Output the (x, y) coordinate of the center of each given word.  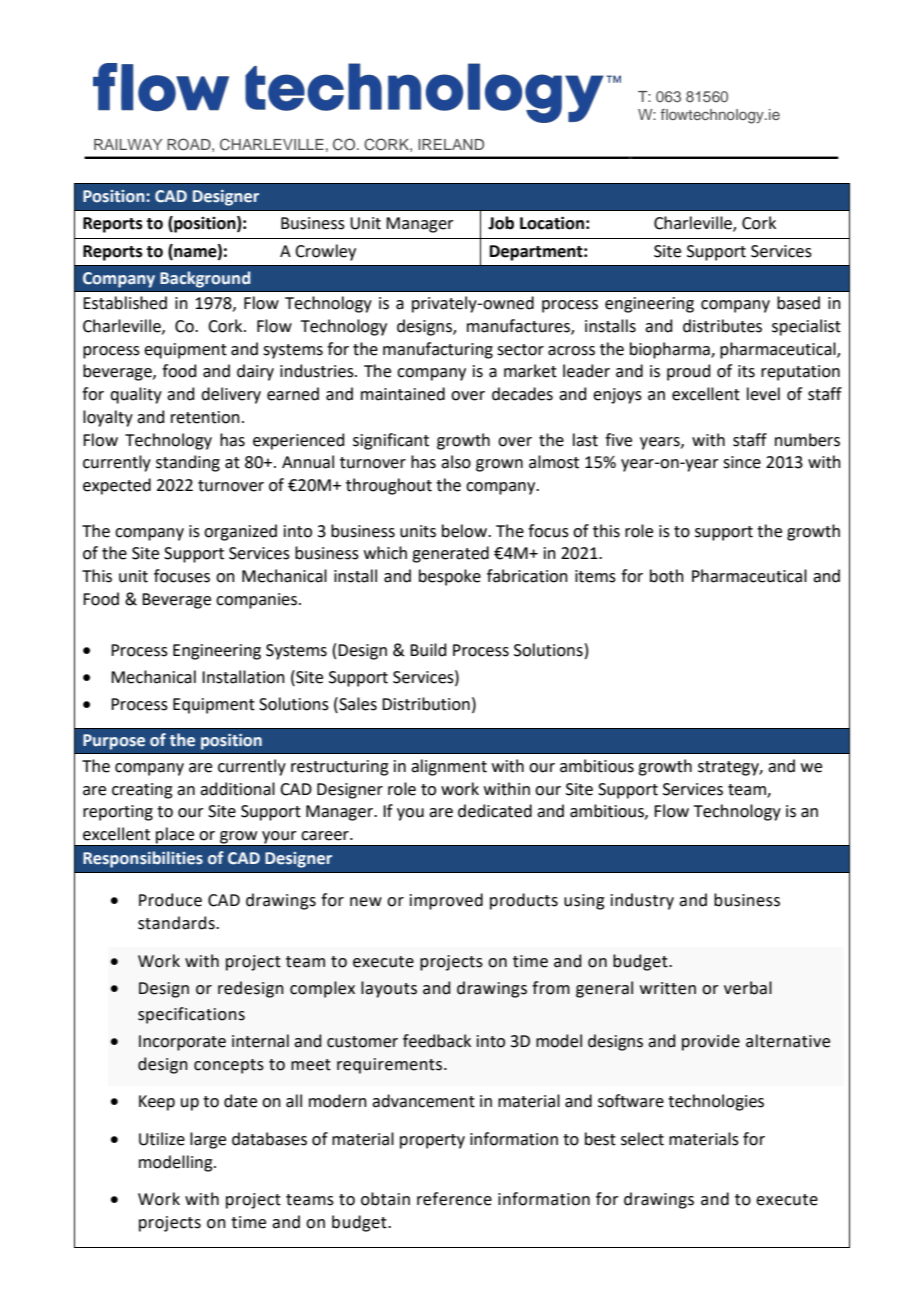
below (465, 531)
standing (188, 463)
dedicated (495, 811)
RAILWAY (128, 144)
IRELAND (451, 144)
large (208, 1140)
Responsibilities (143, 859)
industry (642, 901)
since (742, 462)
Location (552, 223)
